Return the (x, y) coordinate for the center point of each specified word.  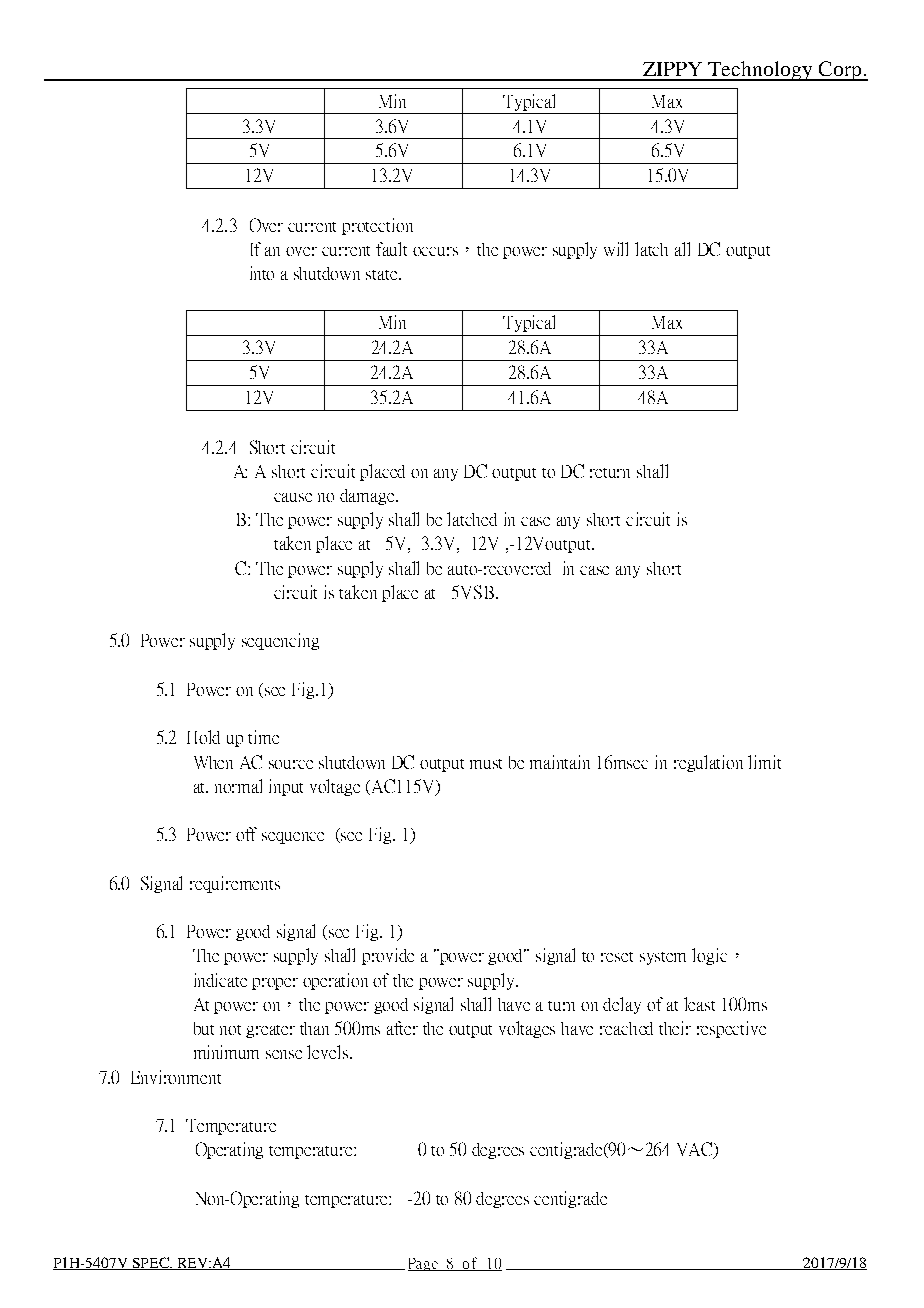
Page (424, 1264)
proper (275, 984)
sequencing (280, 641)
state (383, 275)
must (486, 764)
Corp (840, 71)
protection (377, 226)
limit (764, 762)
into (262, 273)
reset (617, 957)
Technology (761, 71)
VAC (696, 1150)
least (699, 1004)
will (616, 249)
